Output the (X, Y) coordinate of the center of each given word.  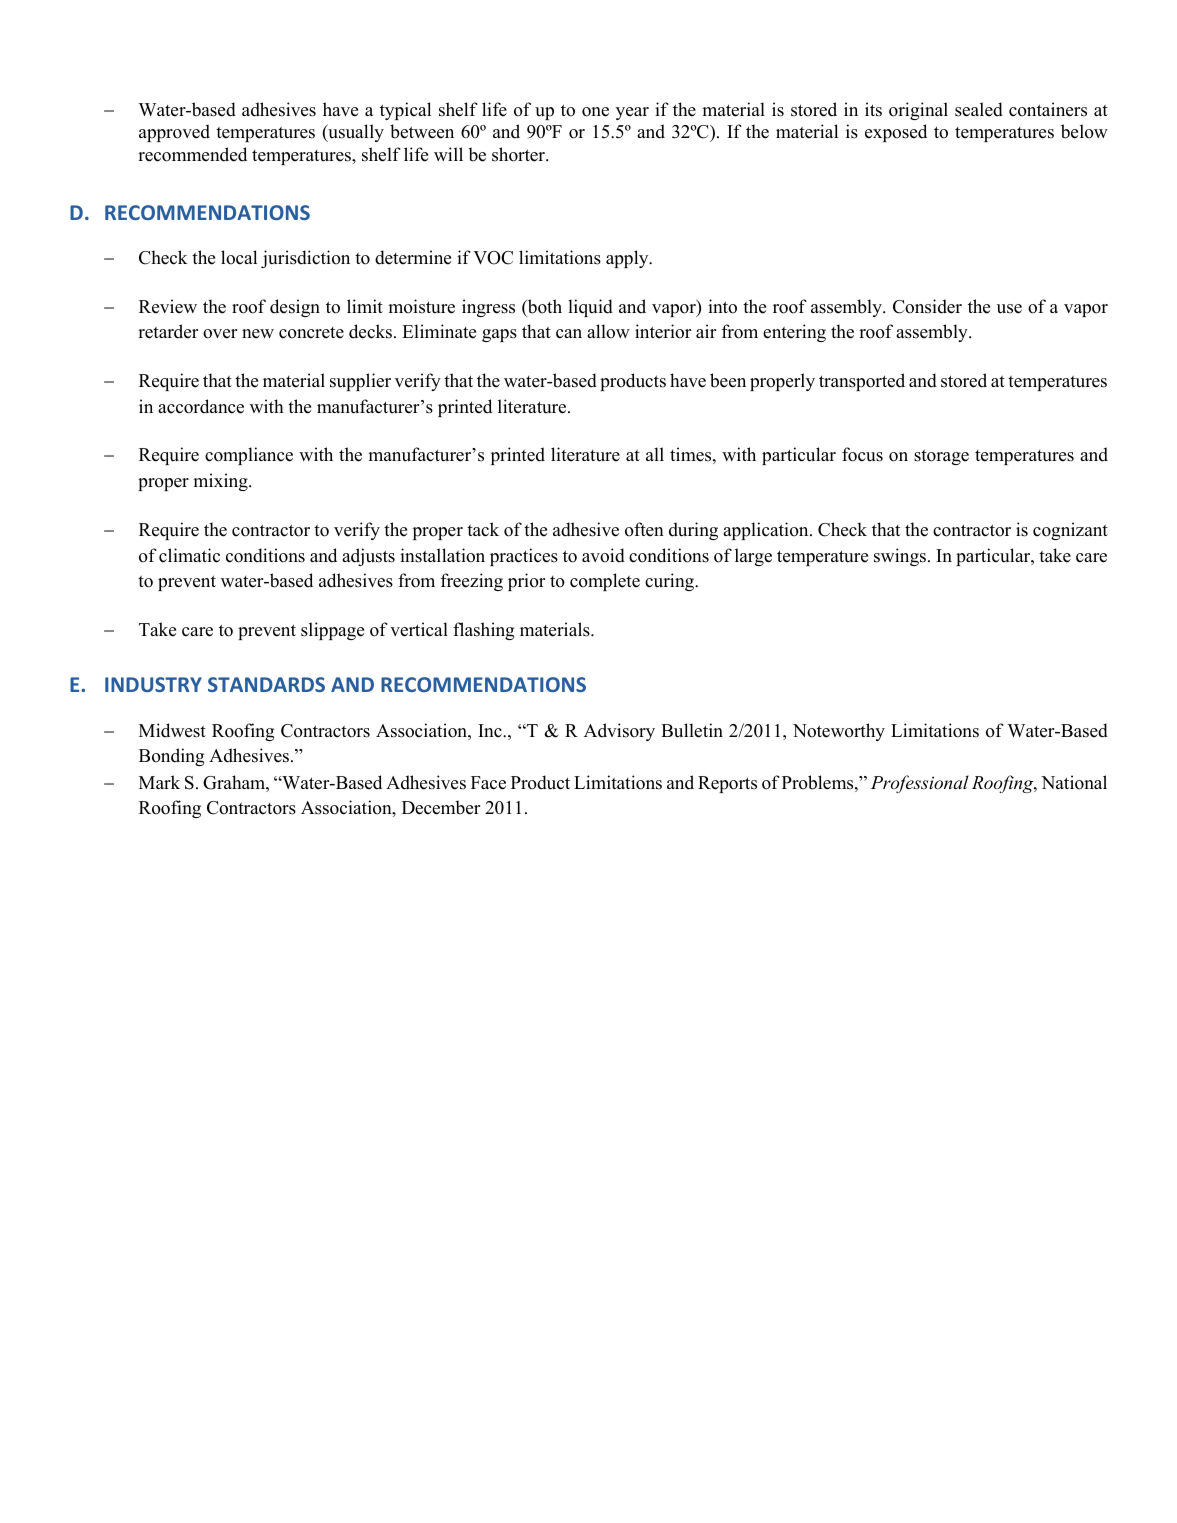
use (1009, 309)
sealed (979, 109)
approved (174, 133)
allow (608, 331)
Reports (727, 784)
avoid (603, 555)
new (258, 334)
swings (901, 557)
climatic (189, 555)
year (632, 113)
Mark (159, 782)
